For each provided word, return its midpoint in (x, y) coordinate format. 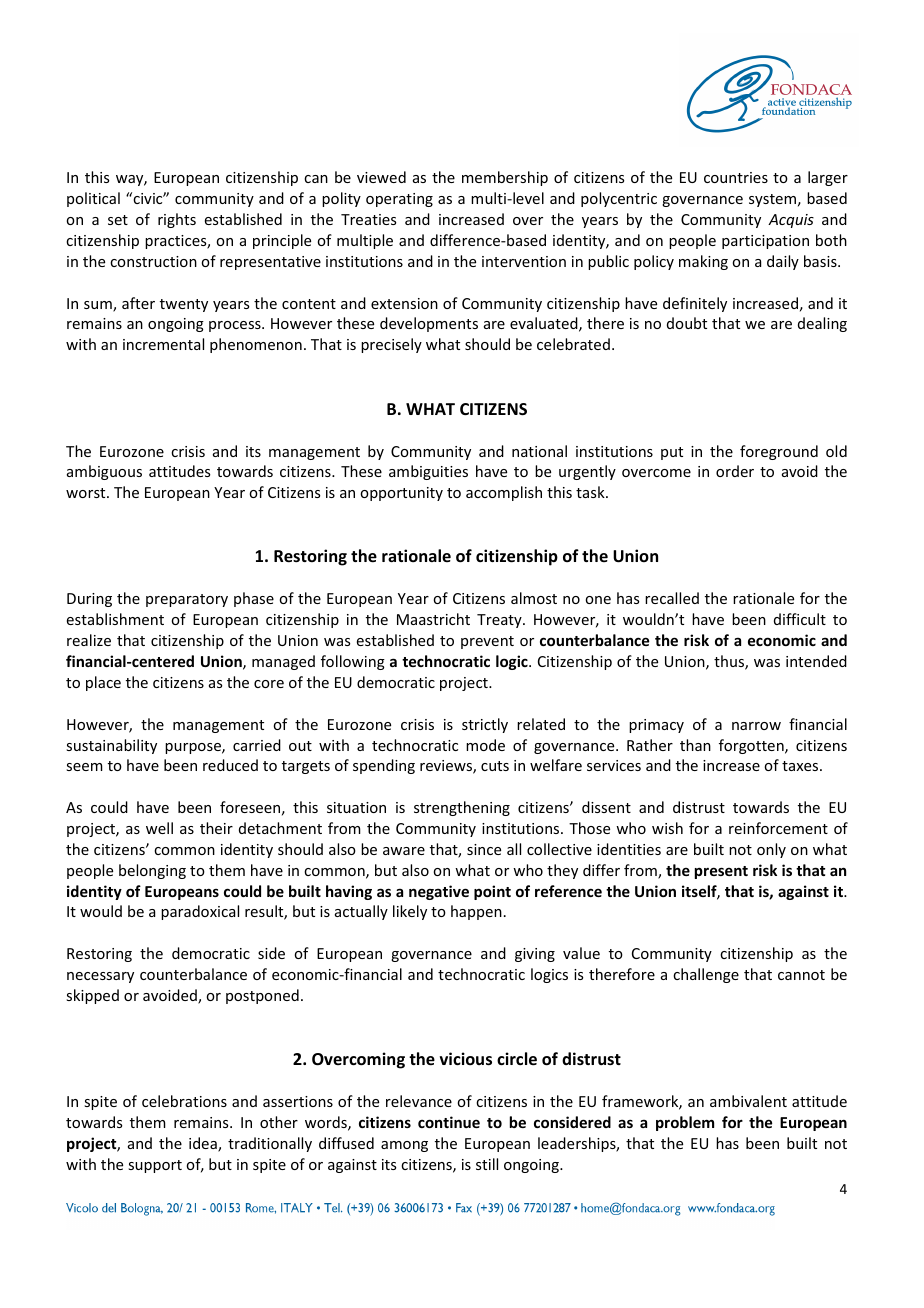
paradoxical (200, 912)
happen (476, 912)
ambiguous (104, 472)
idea (204, 1144)
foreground (779, 452)
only (771, 850)
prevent (487, 642)
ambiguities (428, 472)
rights (177, 220)
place (103, 683)
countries (736, 177)
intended (816, 661)
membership (505, 178)
